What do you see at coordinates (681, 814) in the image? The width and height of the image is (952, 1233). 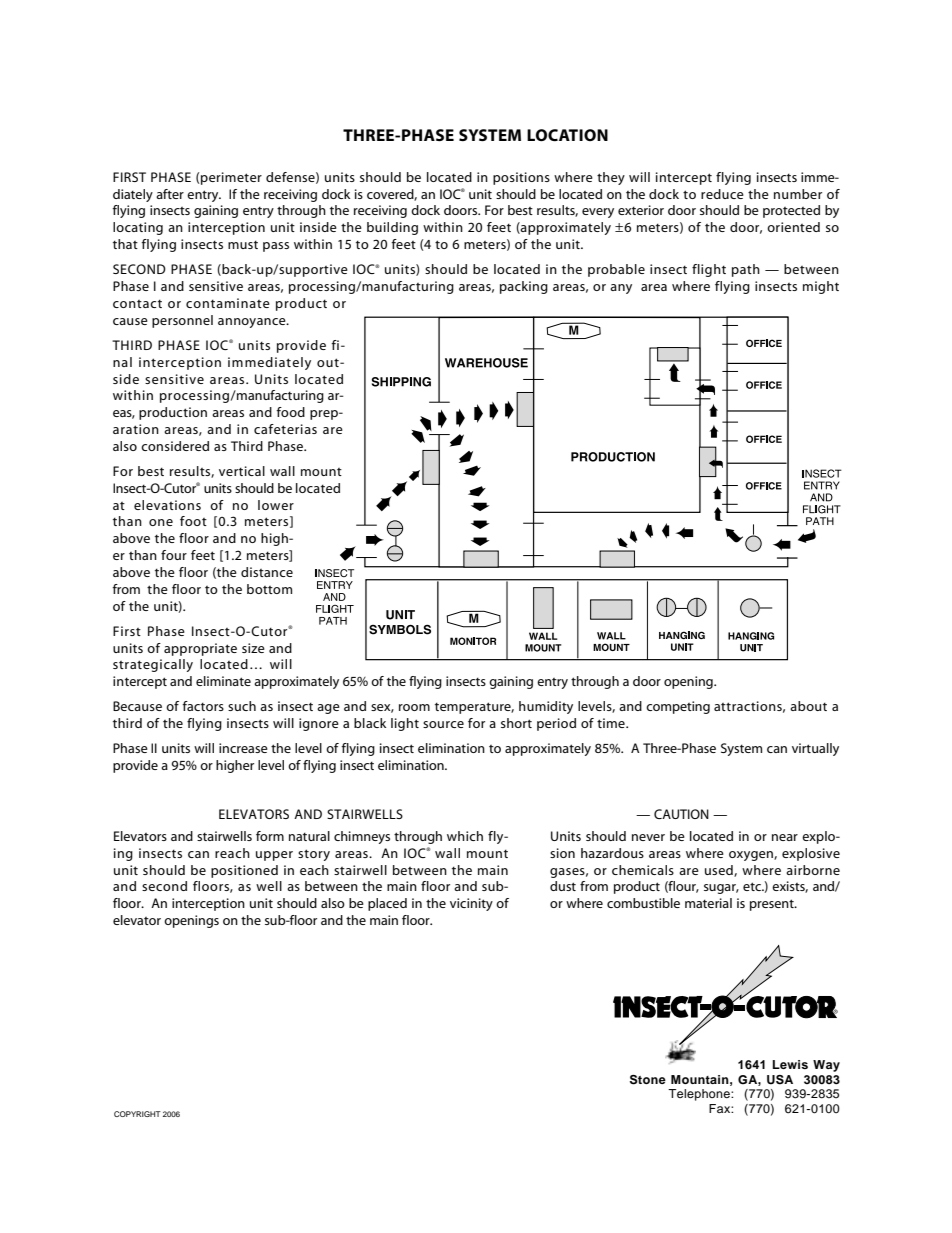 I see `CAUTION` at bounding box center [681, 814].
